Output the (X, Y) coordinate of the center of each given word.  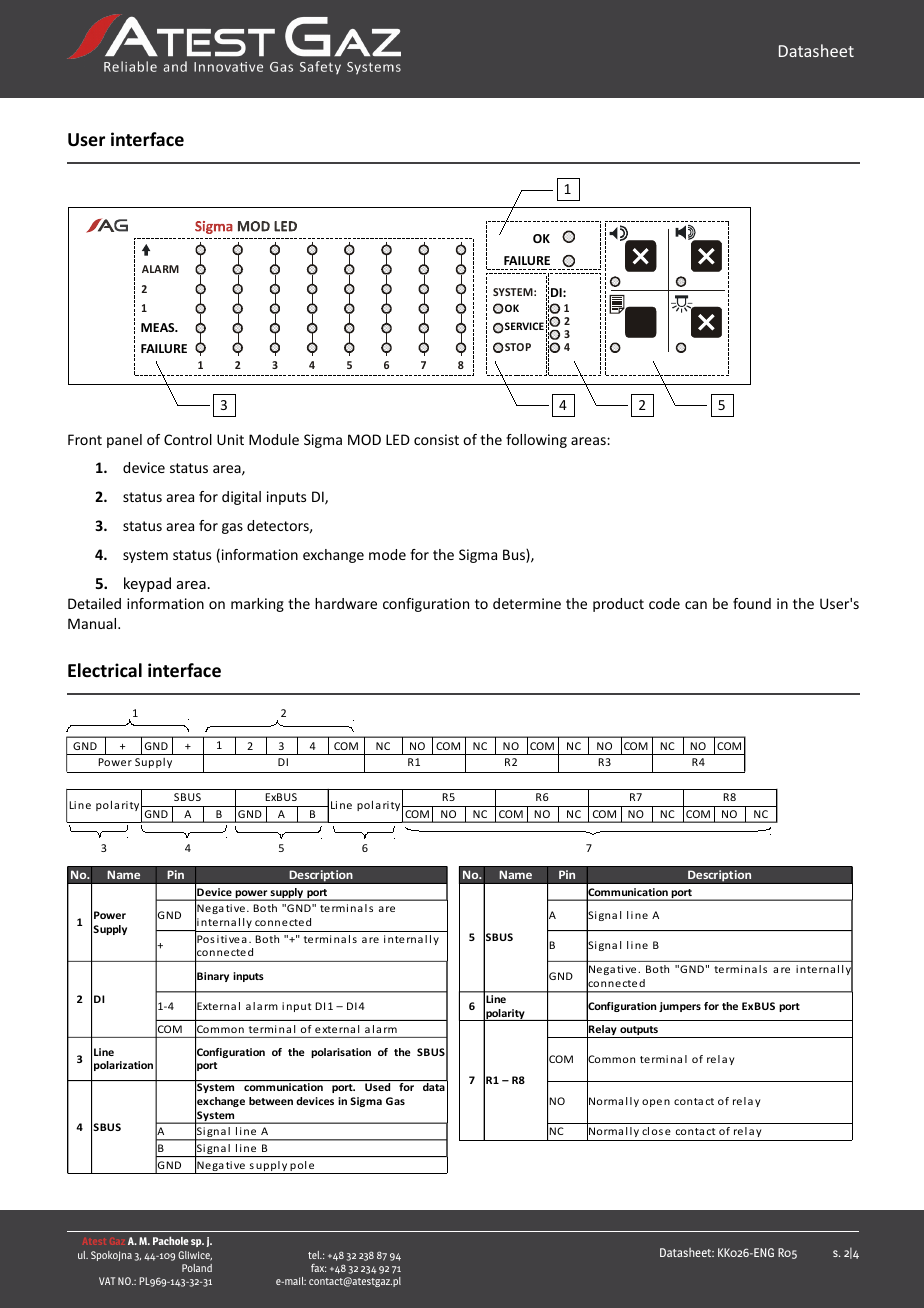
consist (436, 439)
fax (318, 1268)
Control (188, 439)
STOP (517, 347)
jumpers (680, 1007)
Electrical (105, 670)
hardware (346, 603)
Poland (197, 1268)
